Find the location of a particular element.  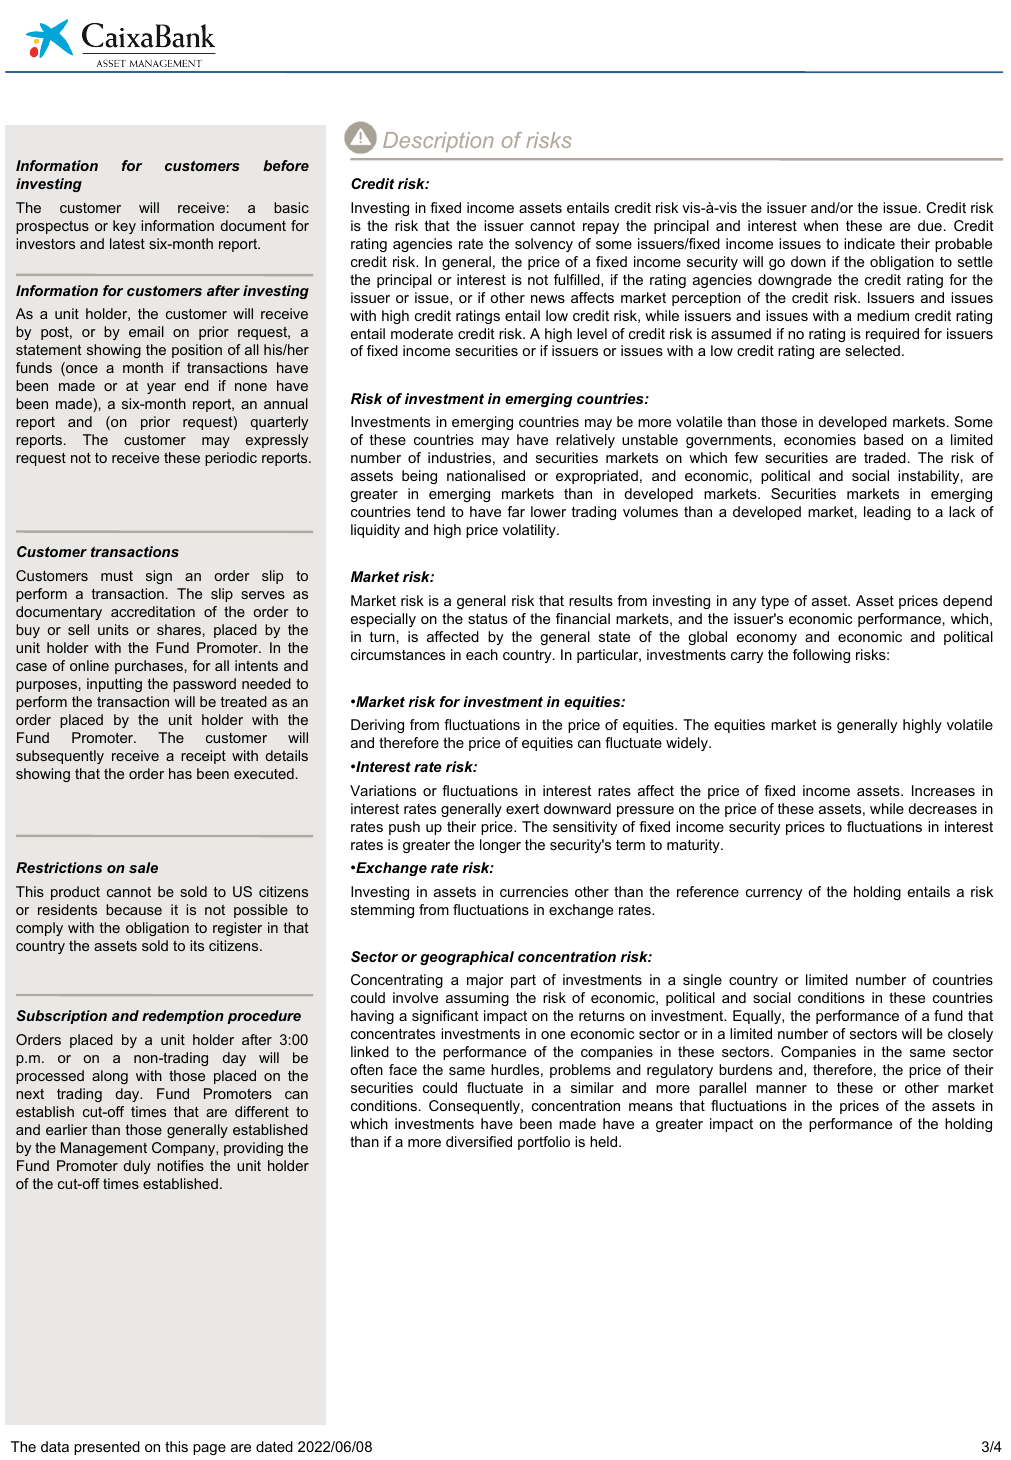

exert is located at coordinates (522, 809).
